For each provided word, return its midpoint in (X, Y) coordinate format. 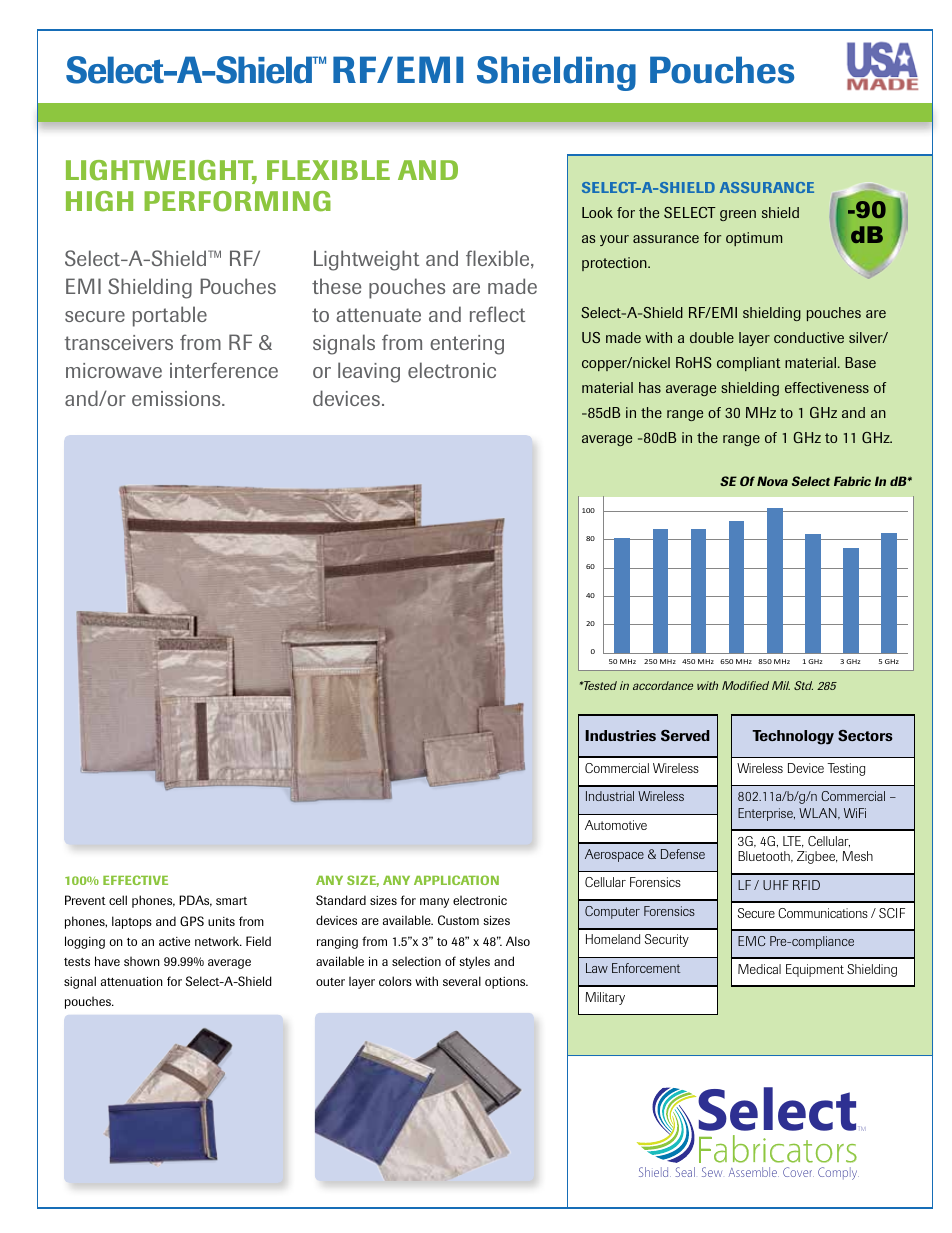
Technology (793, 737)
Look (597, 212)
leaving (369, 372)
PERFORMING (237, 201)
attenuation (132, 981)
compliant (749, 364)
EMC (751, 941)
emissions (177, 398)
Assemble (754, 1172)
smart (231, 901)
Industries (620, 735)
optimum (754, 239)
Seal (685, 1172)
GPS (192, 921)
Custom (458, 920)
